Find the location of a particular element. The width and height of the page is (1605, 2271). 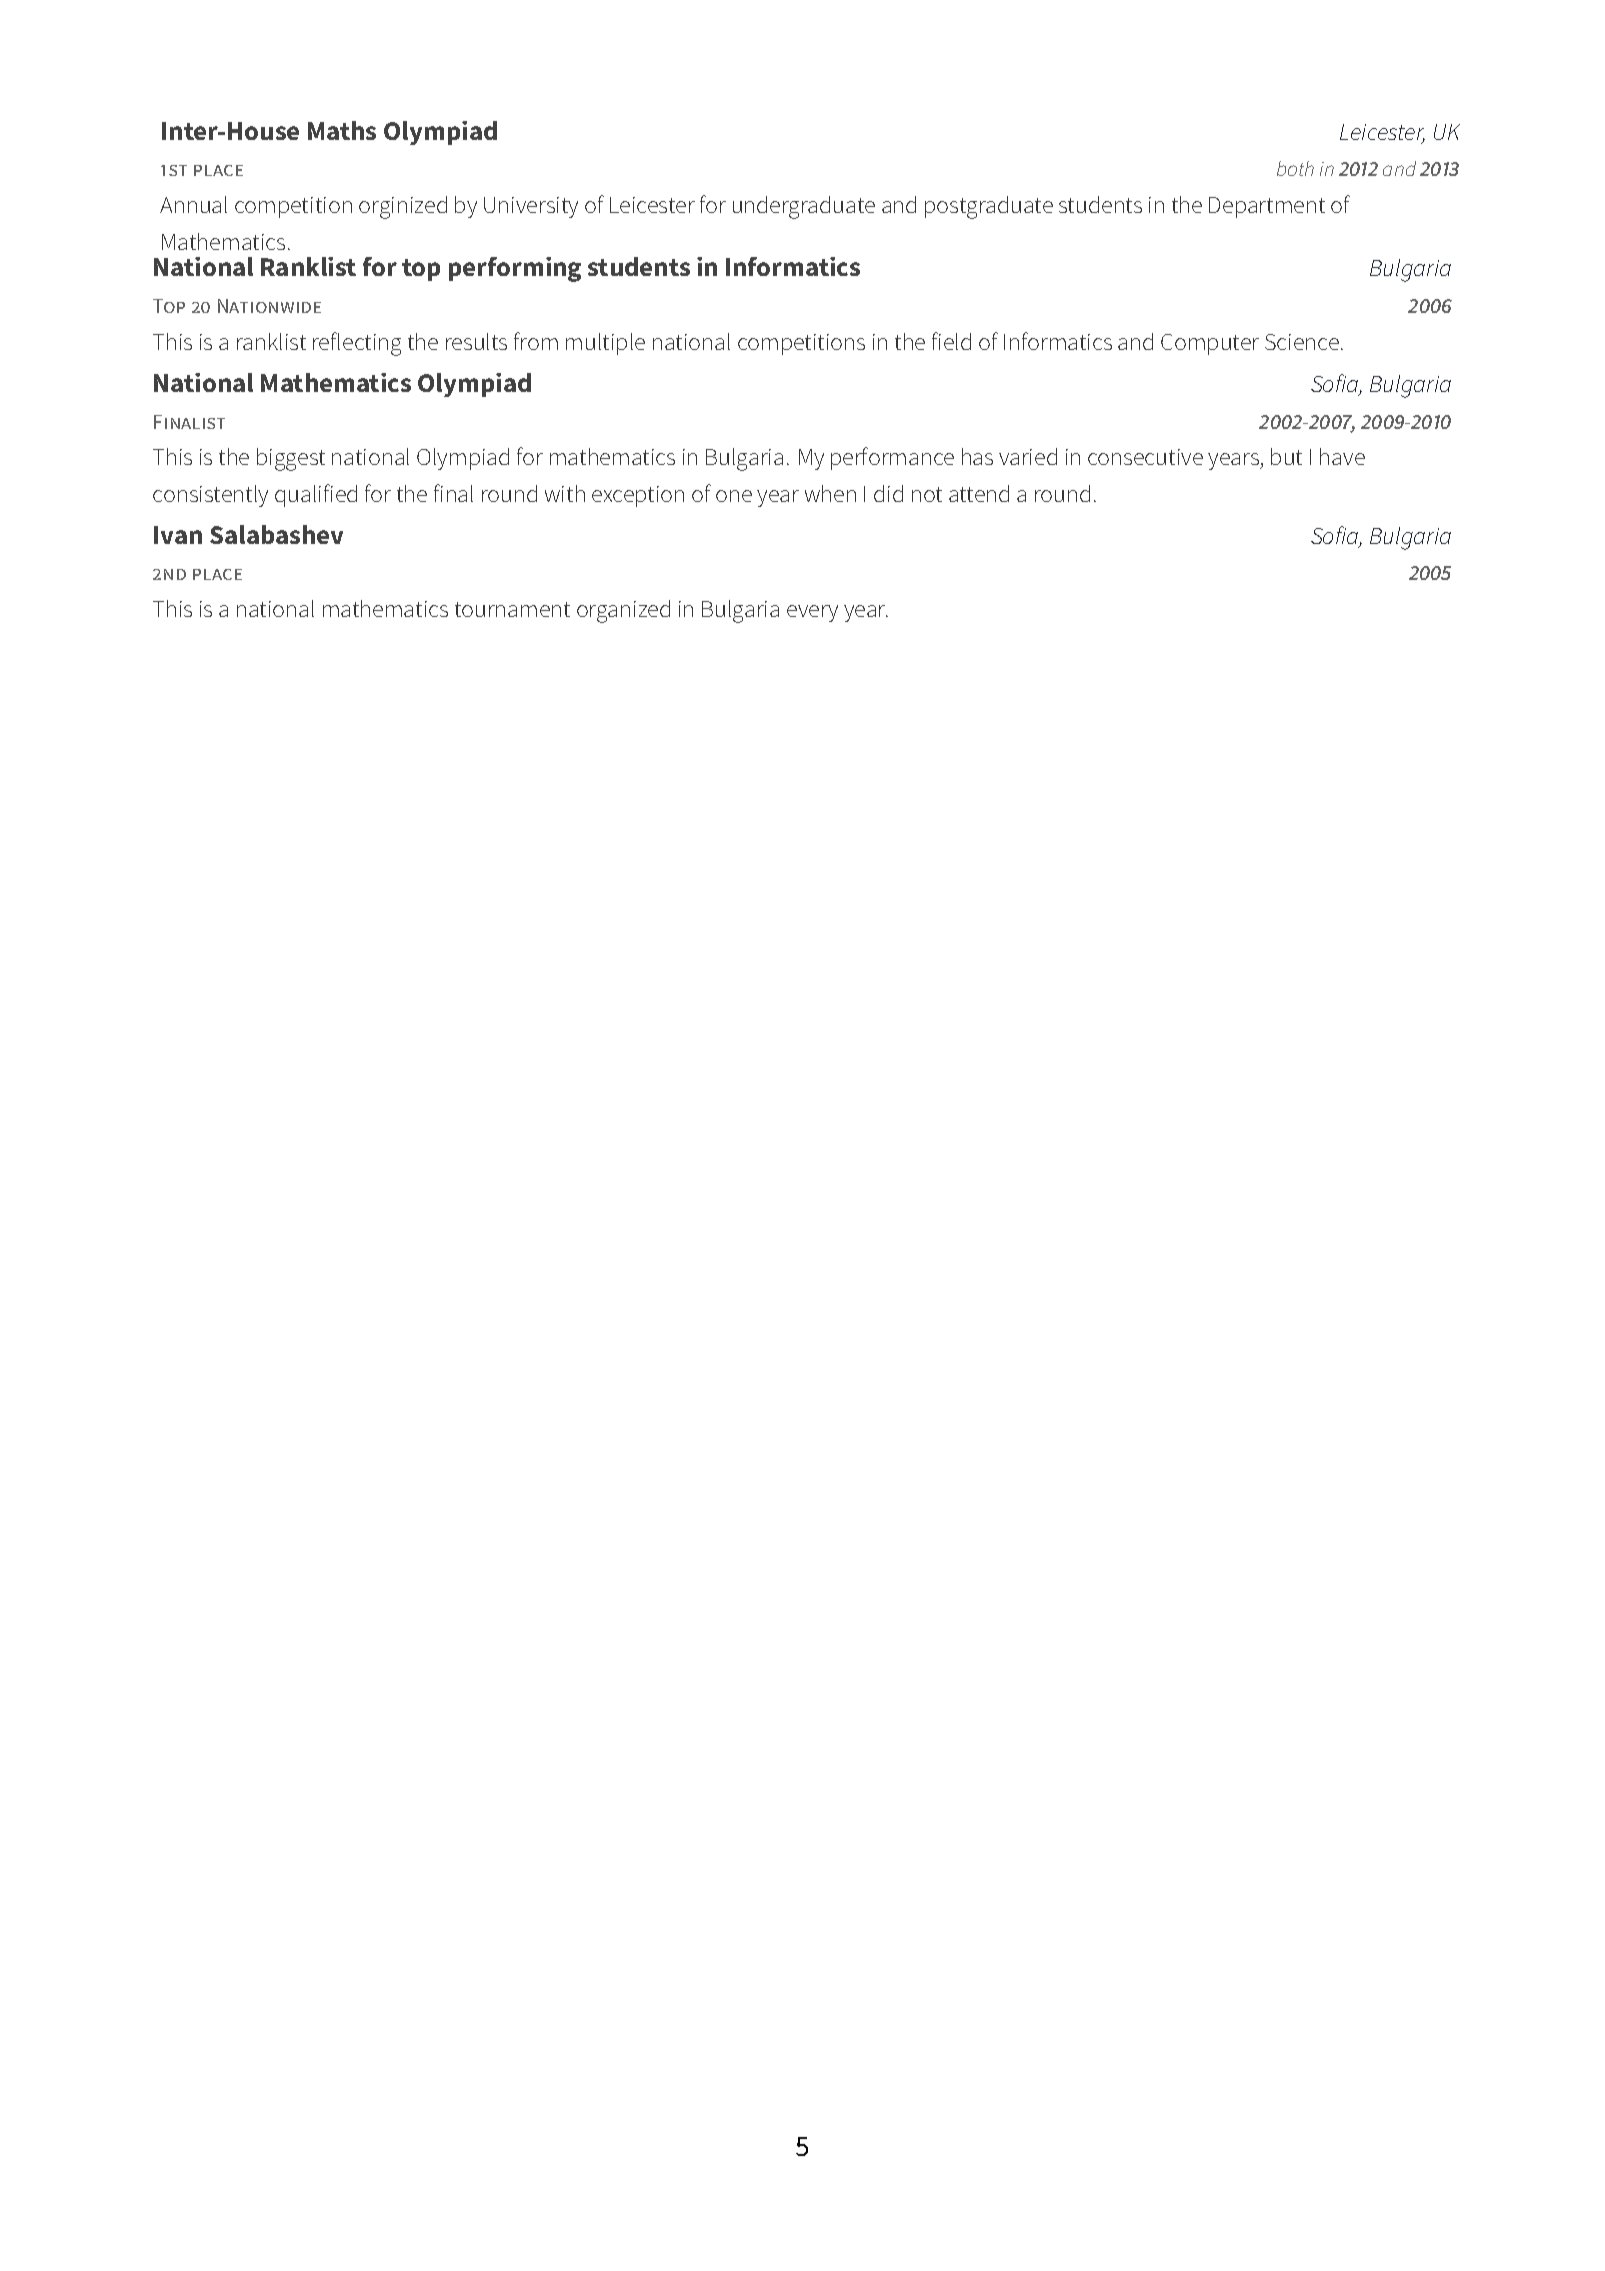

Maths is located at coordinates (342, 130).
